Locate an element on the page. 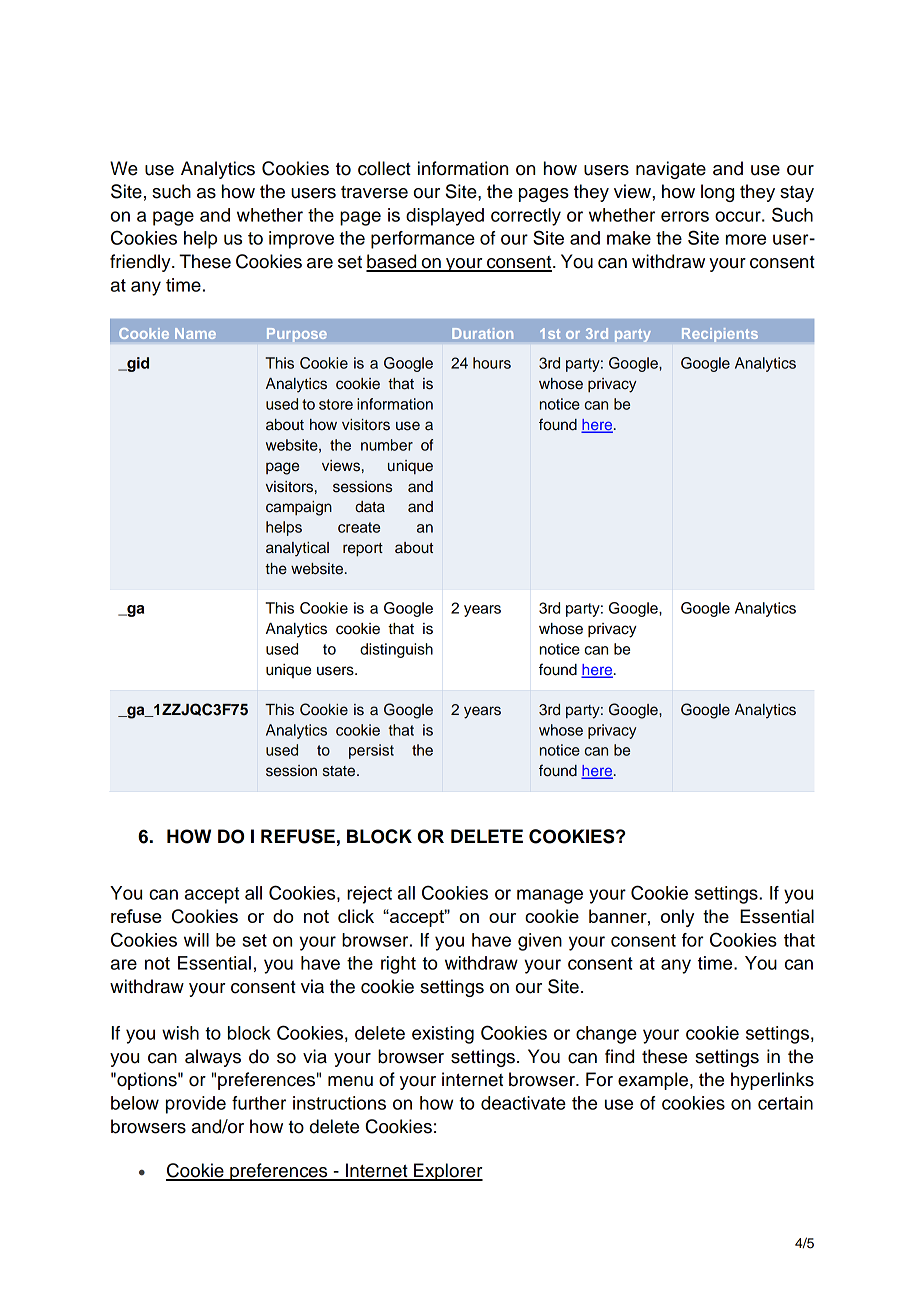  certain is located at coordinates (785, 1103).
